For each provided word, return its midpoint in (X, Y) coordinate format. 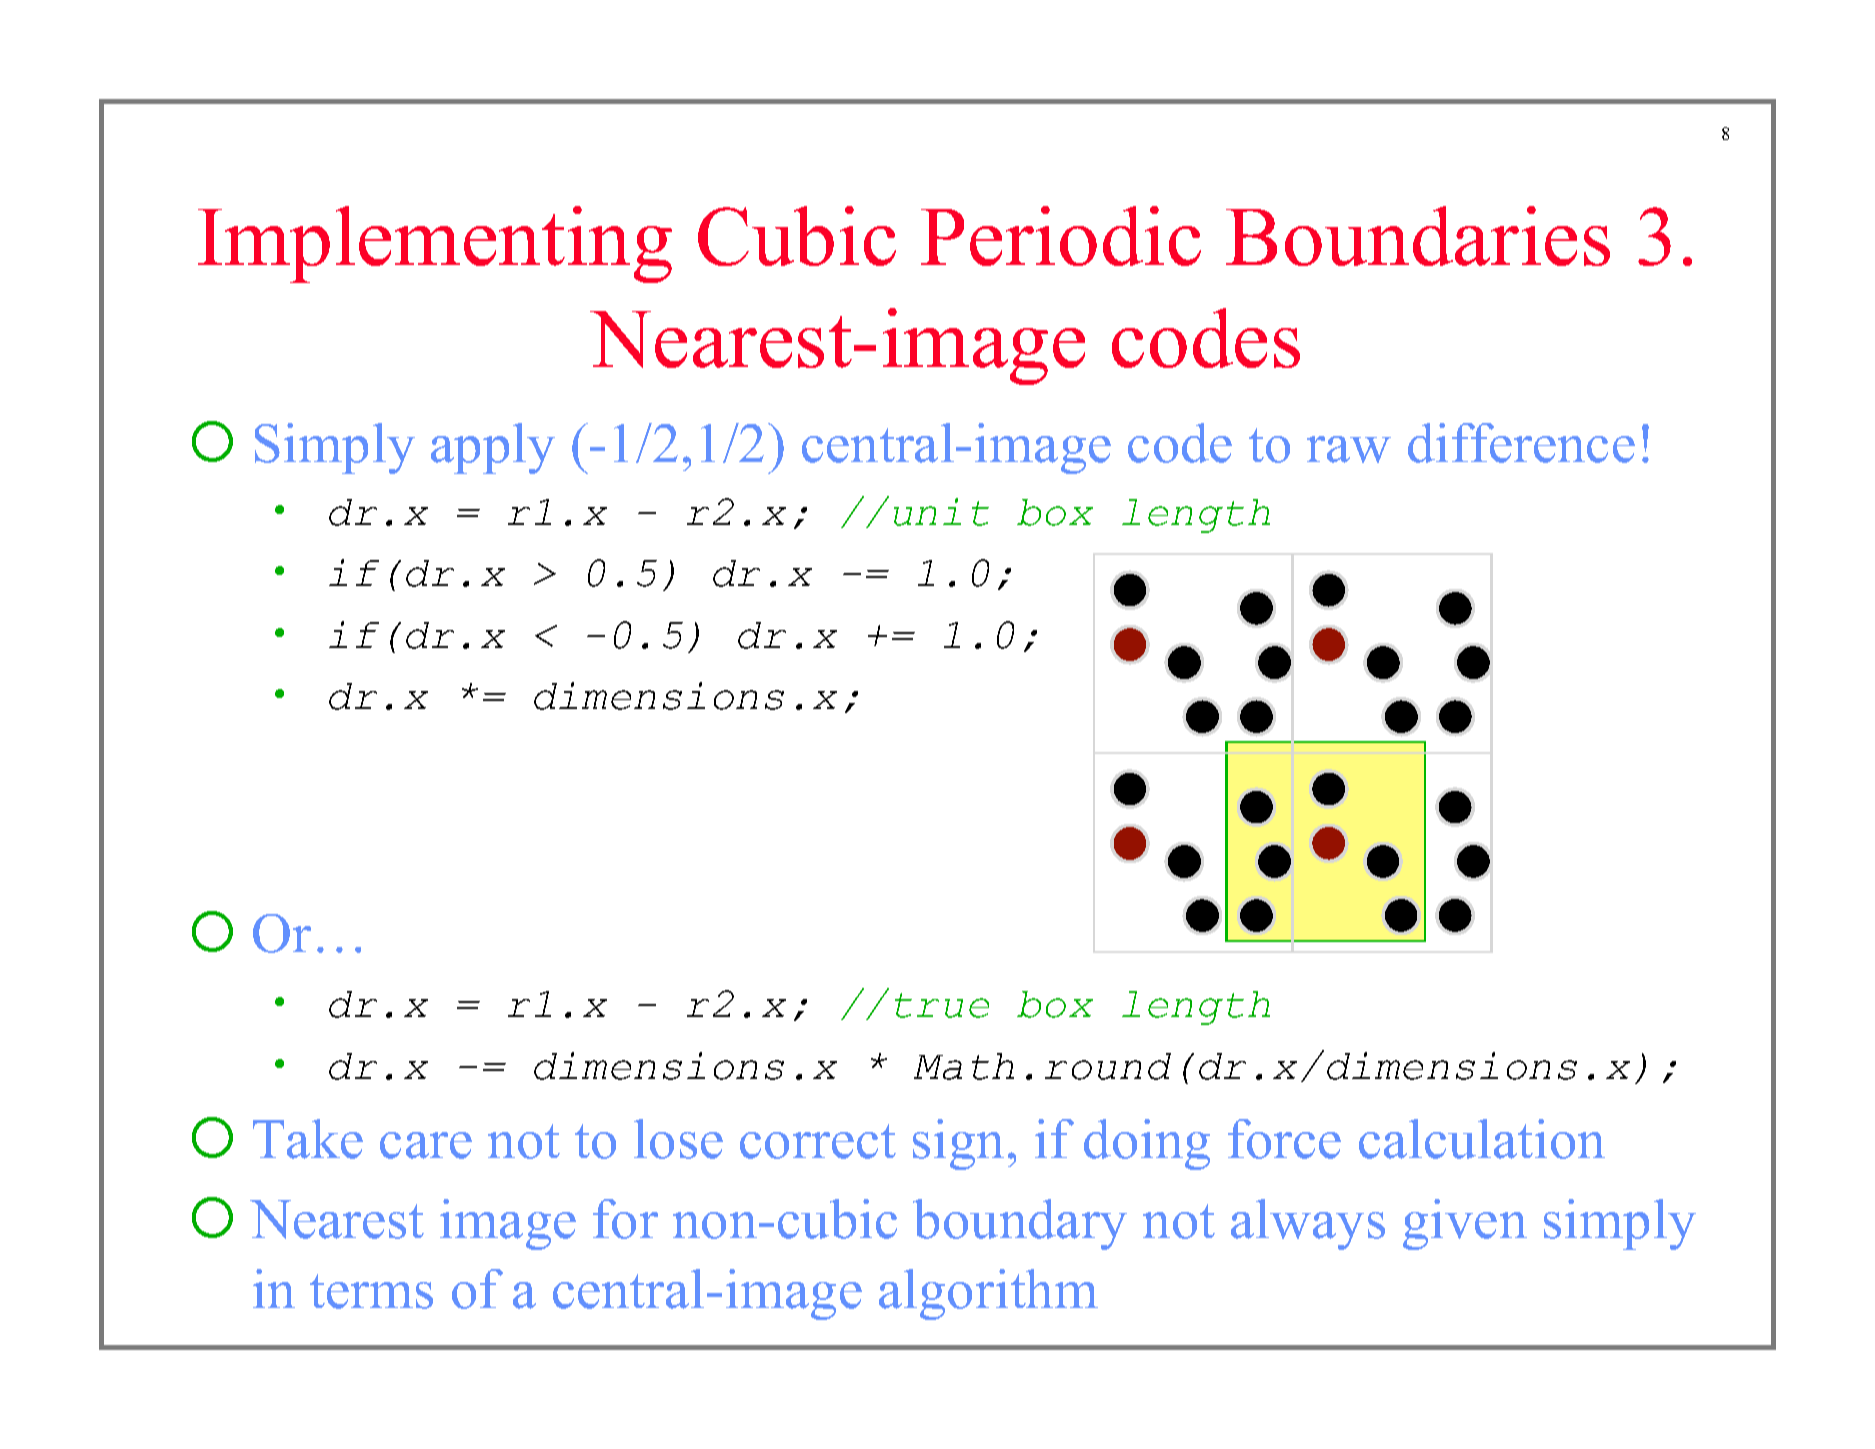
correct (818, 1141)
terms (371, 1291)
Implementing (435, 244)
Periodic (1061, 236)
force (1284, 1139)
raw (1349, 449)
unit (941, 512)
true (942, 1005)
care (426, 1145)
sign (958, 1144)
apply (493, 448)
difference (1521, 443)
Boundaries (1418, 236)
